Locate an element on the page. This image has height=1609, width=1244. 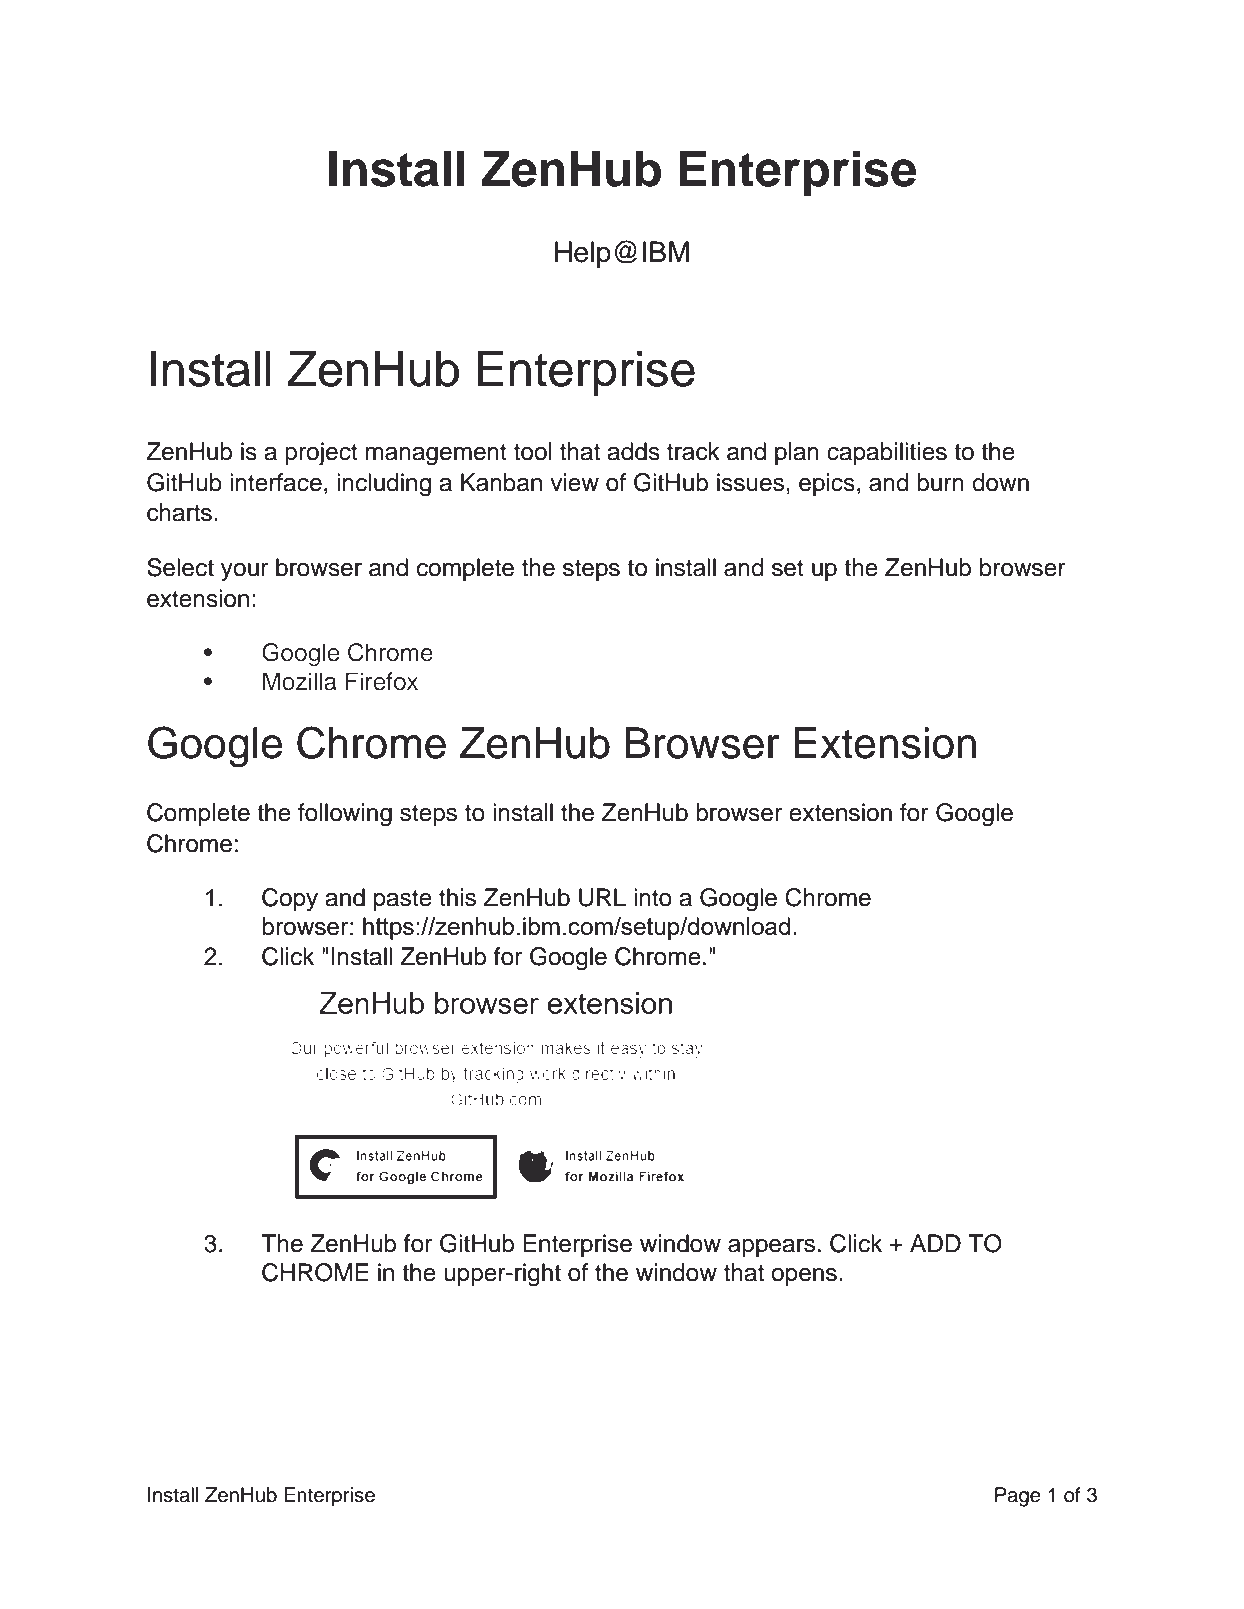
following is located at coordinates (345, 815).
